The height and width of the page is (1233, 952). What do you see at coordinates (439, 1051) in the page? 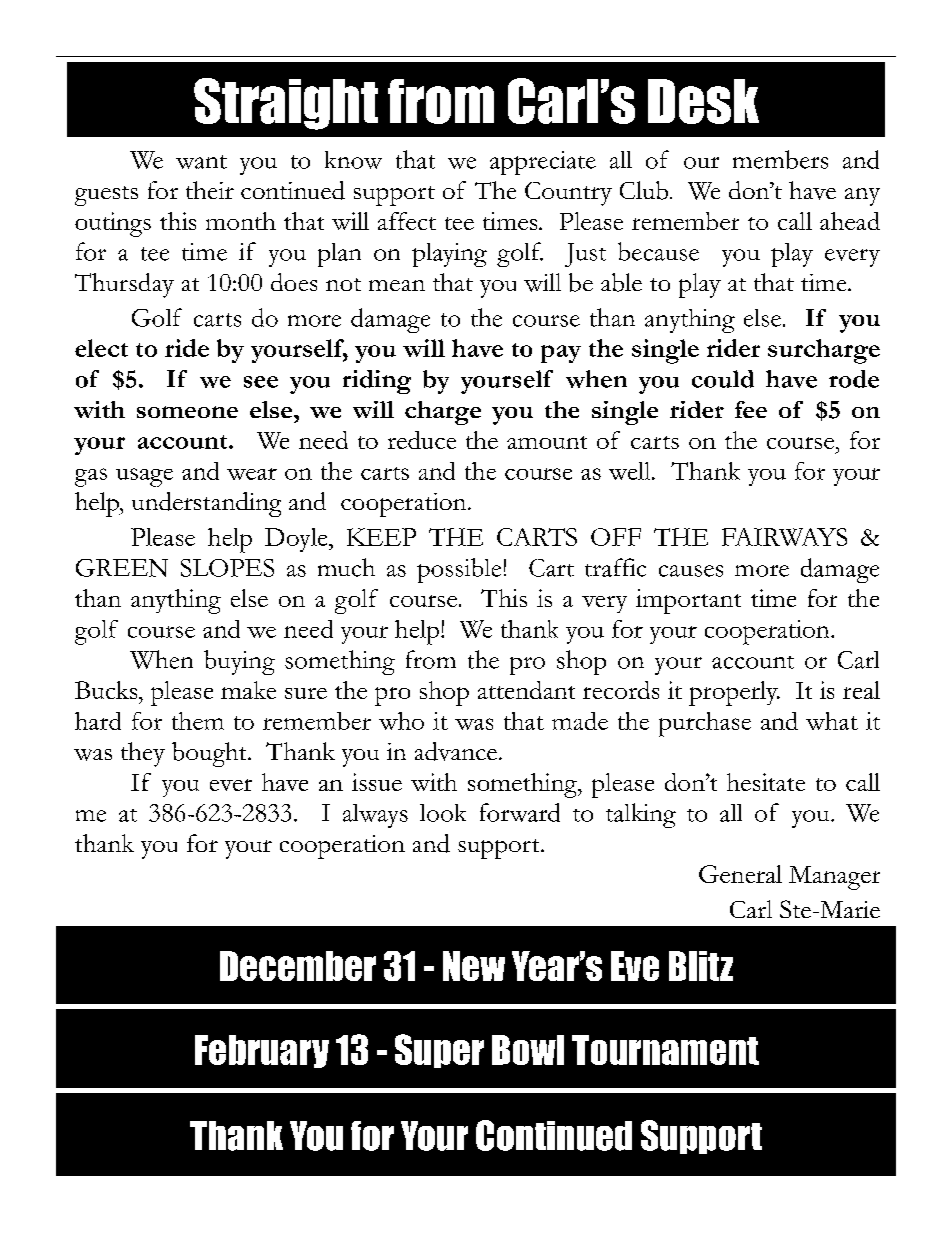
I see `Super` at bounding box center [439, 1051].
